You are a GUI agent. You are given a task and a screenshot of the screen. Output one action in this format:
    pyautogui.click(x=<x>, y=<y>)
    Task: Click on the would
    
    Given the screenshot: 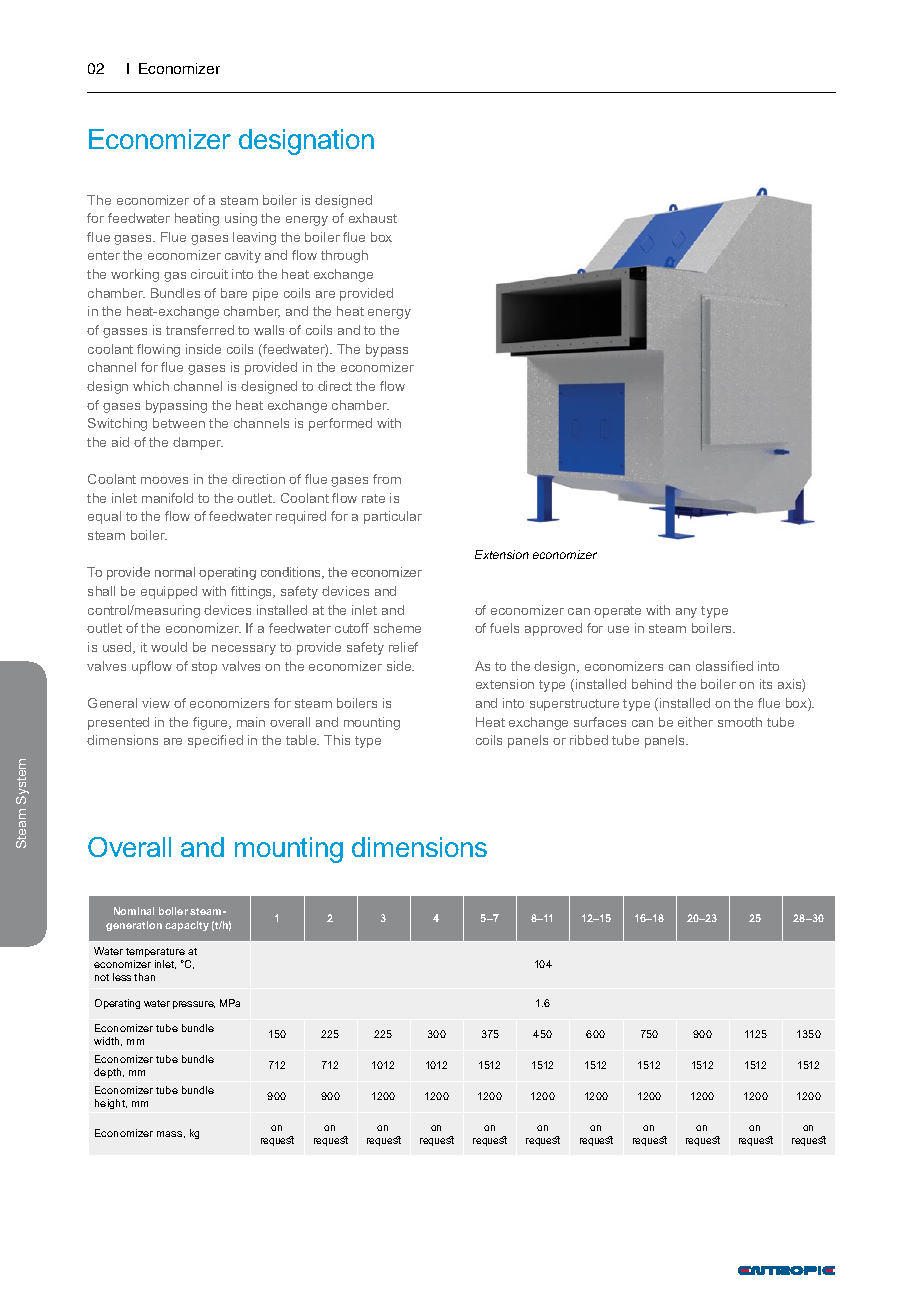 What is the action you would take?
    pyautogui.click(x=169, y=647)
